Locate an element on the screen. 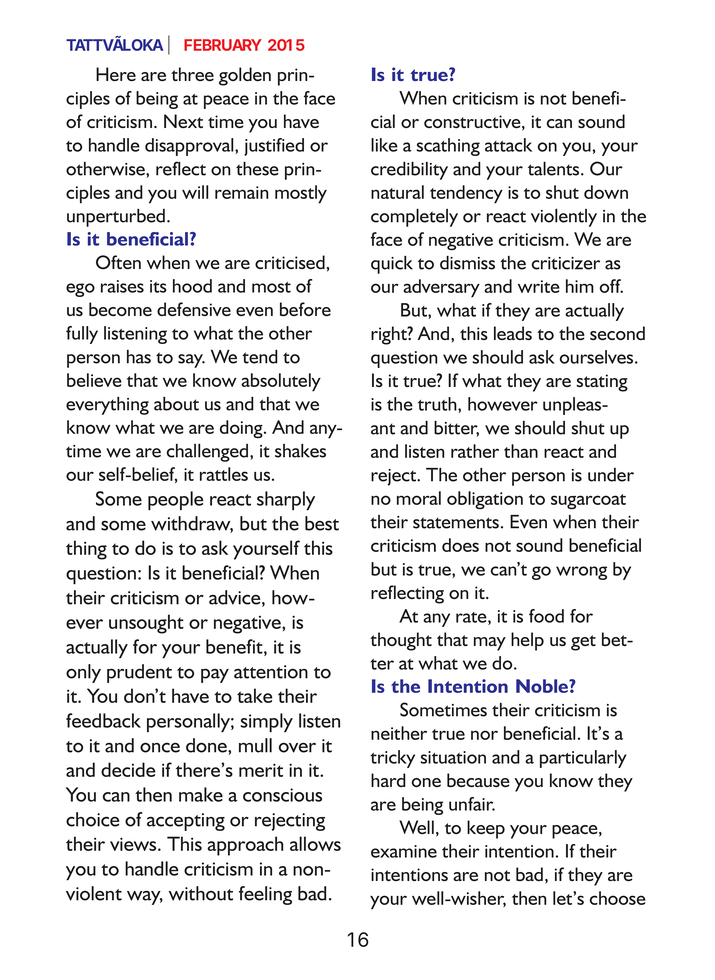  allows is located at coordinates (315, 843).
